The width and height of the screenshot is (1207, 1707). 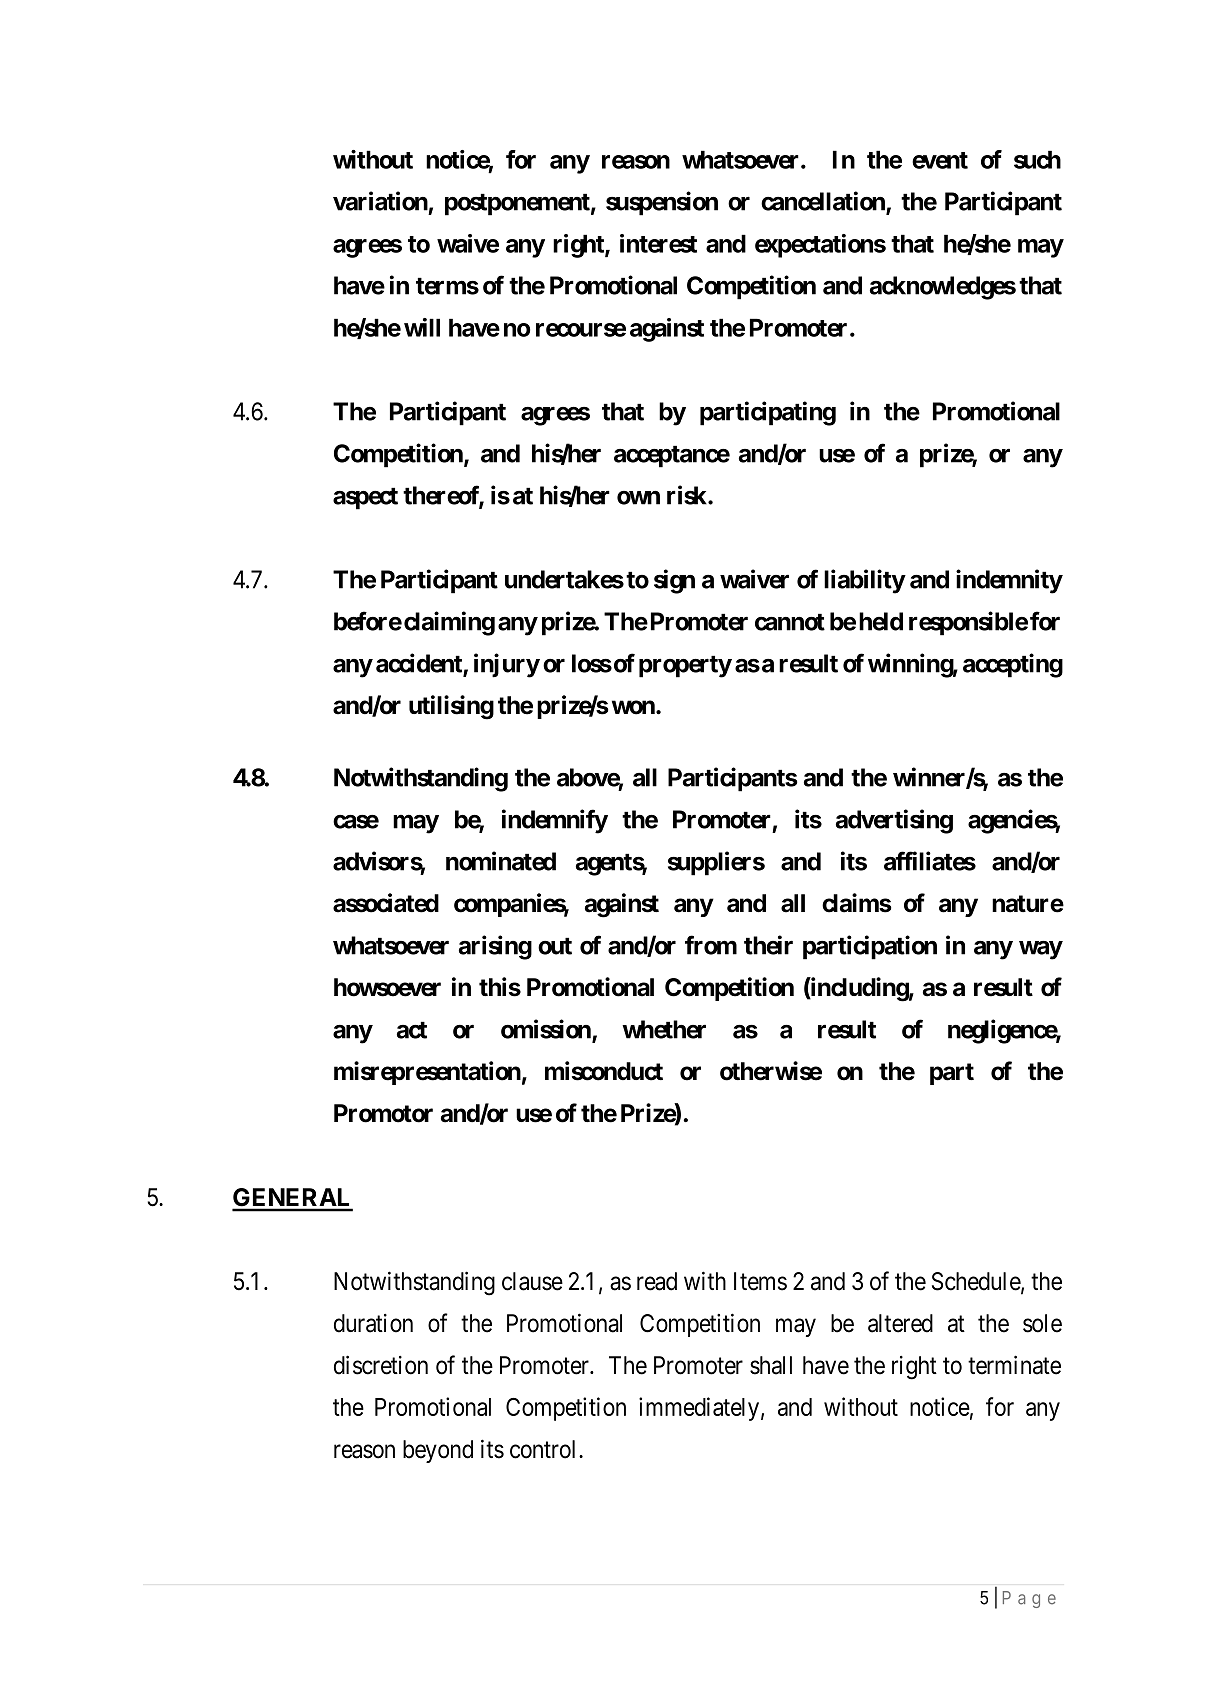 I want to click on sign, so click(x=674, y=581).
